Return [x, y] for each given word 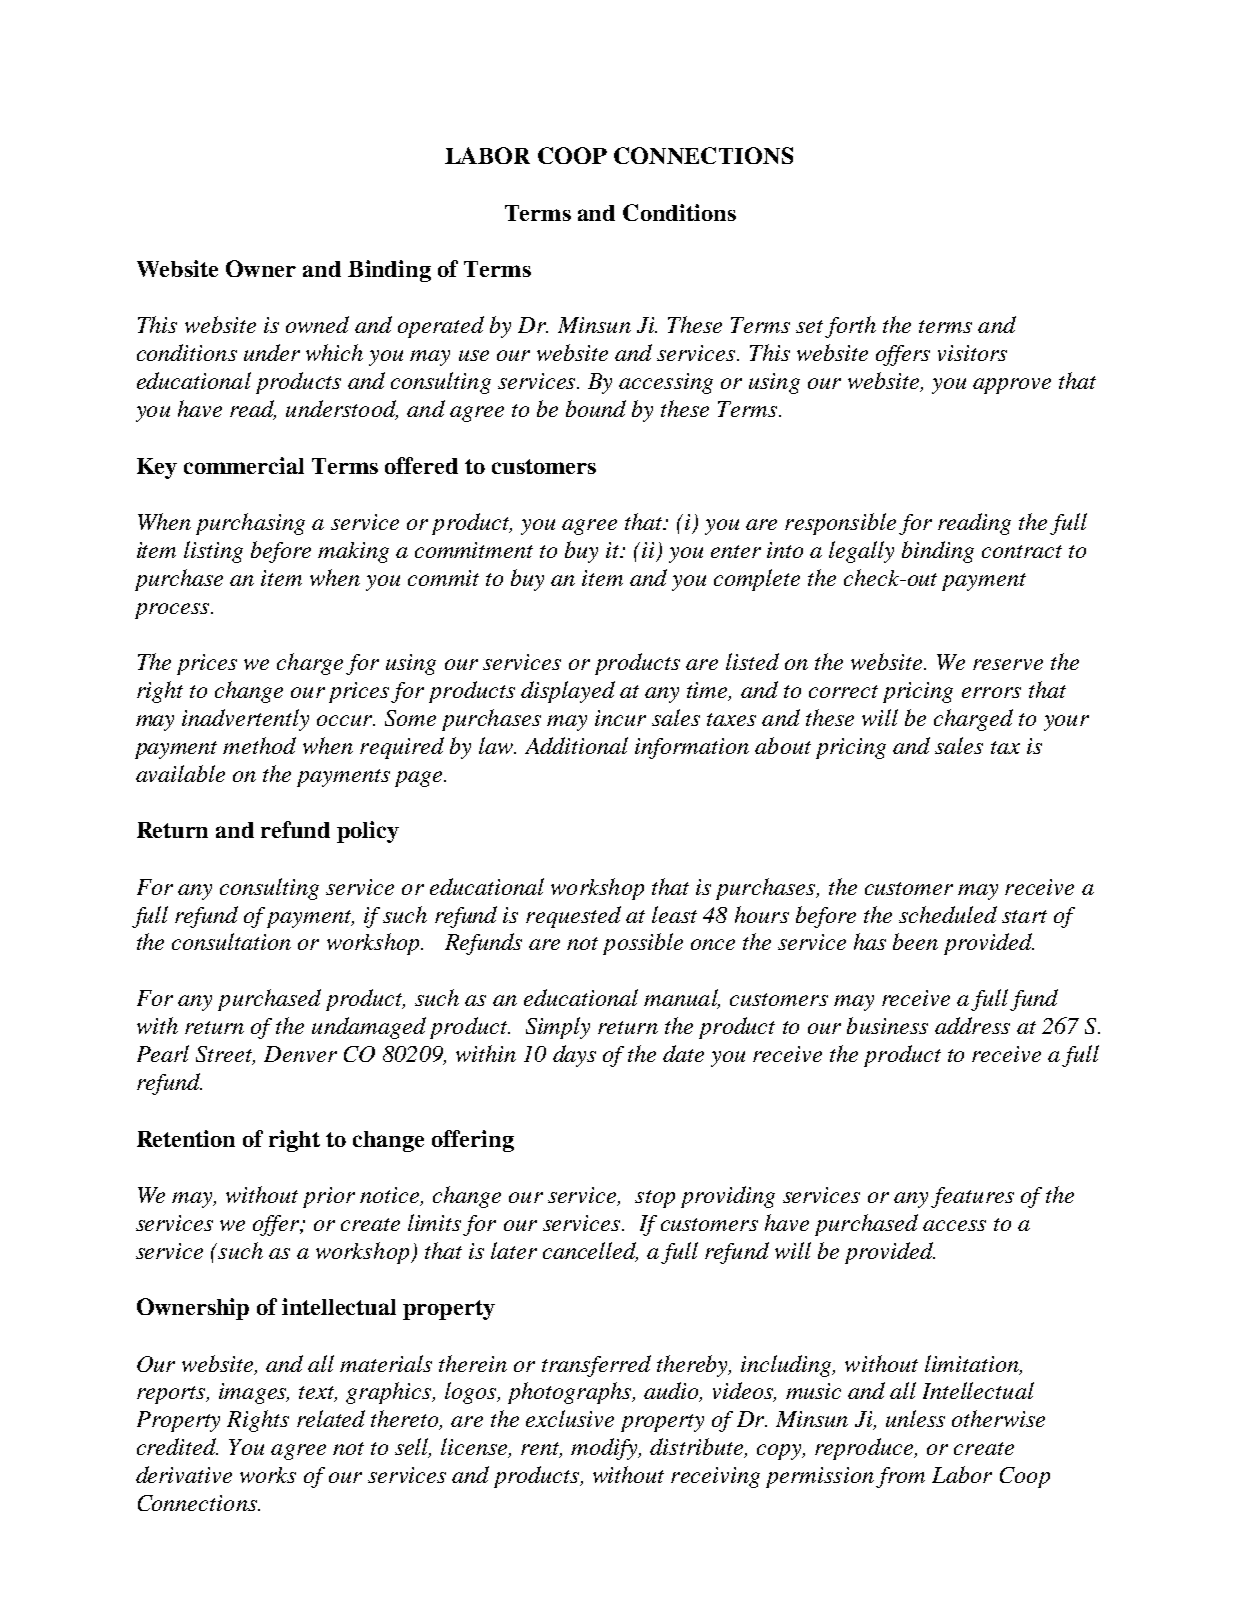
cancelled [590, 1252]
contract [1022, 551]
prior [329, 1197]
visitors [972, 353]
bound [596, 408]
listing [213, 552]
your [1066, 723]
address [972, 1025]
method [259, 745]
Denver [300, 1054]
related [331, 1418]
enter [736, 551]
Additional [576, 745]
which [334, 352]
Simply [558, 1028]
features [972, 1197]
